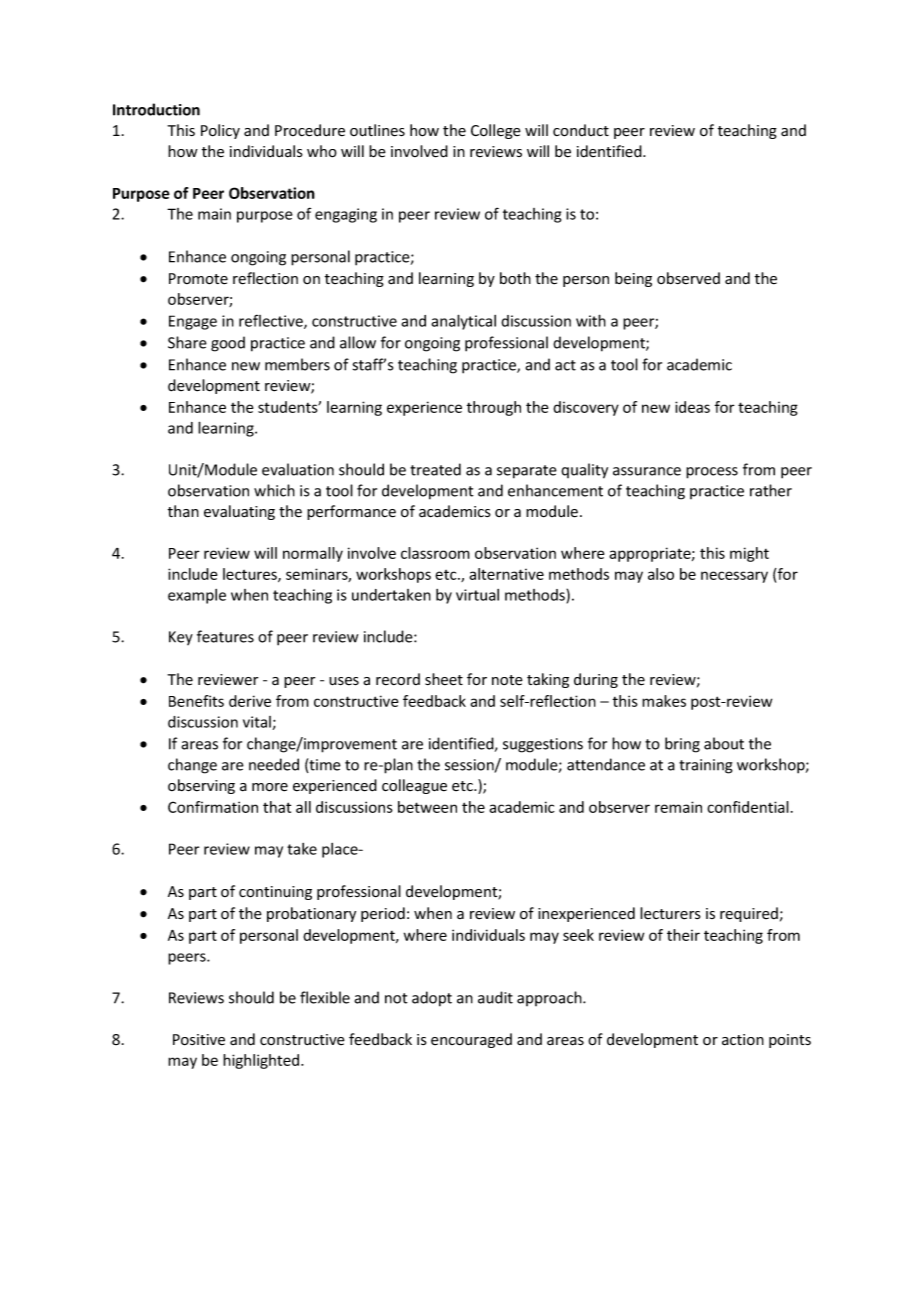 This screenshot has height=1308, width=924. What do you see at coordinates (494, 408) in the screenshot?
I see `through` at bounding box center [494, 408].
